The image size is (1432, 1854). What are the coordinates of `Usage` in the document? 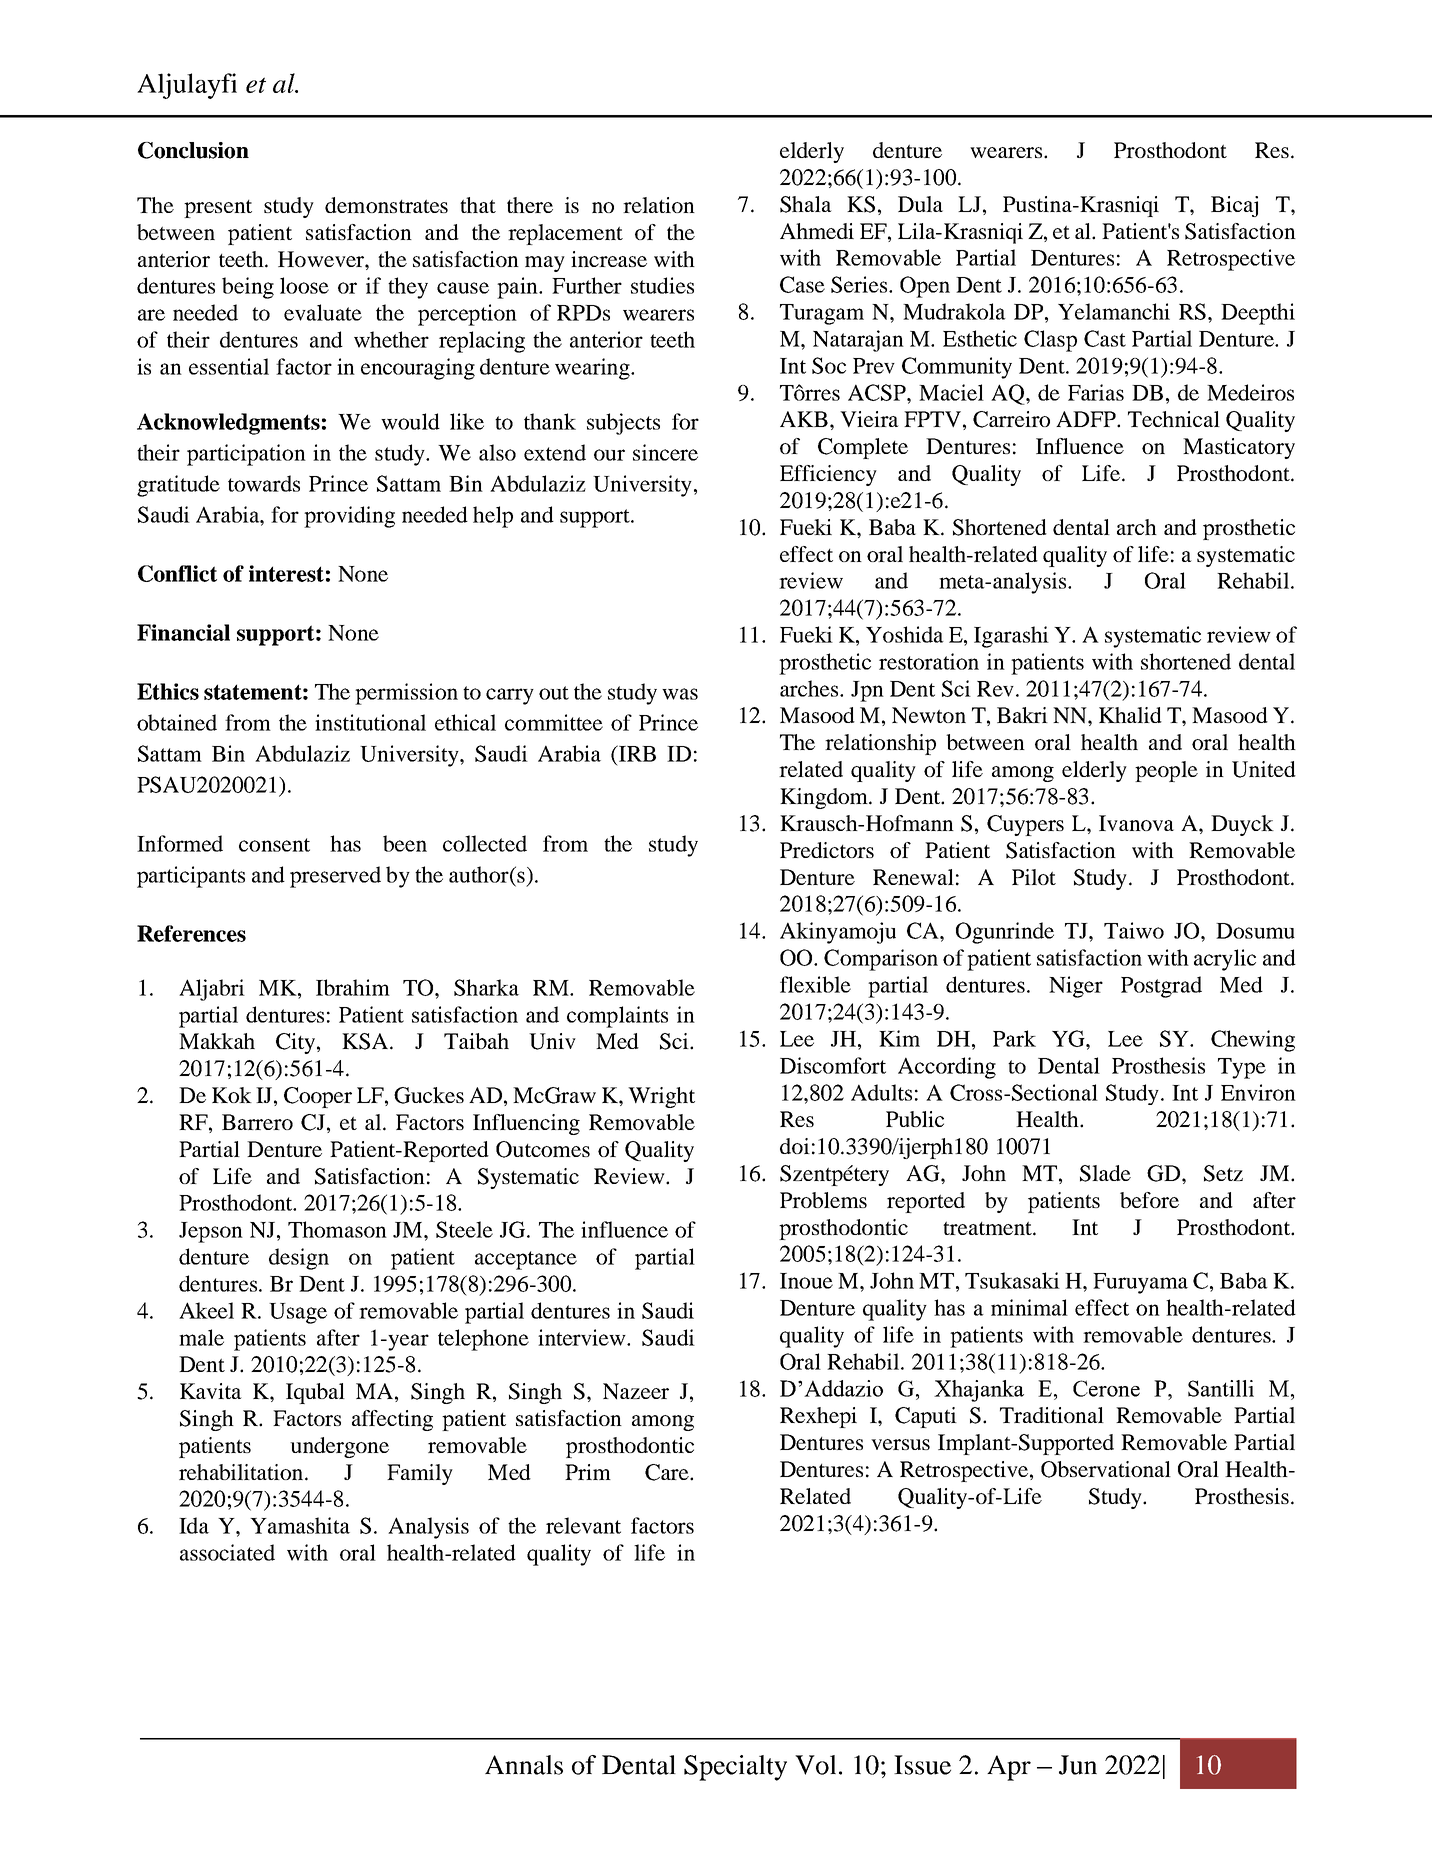 It's located at (298, 1313).
